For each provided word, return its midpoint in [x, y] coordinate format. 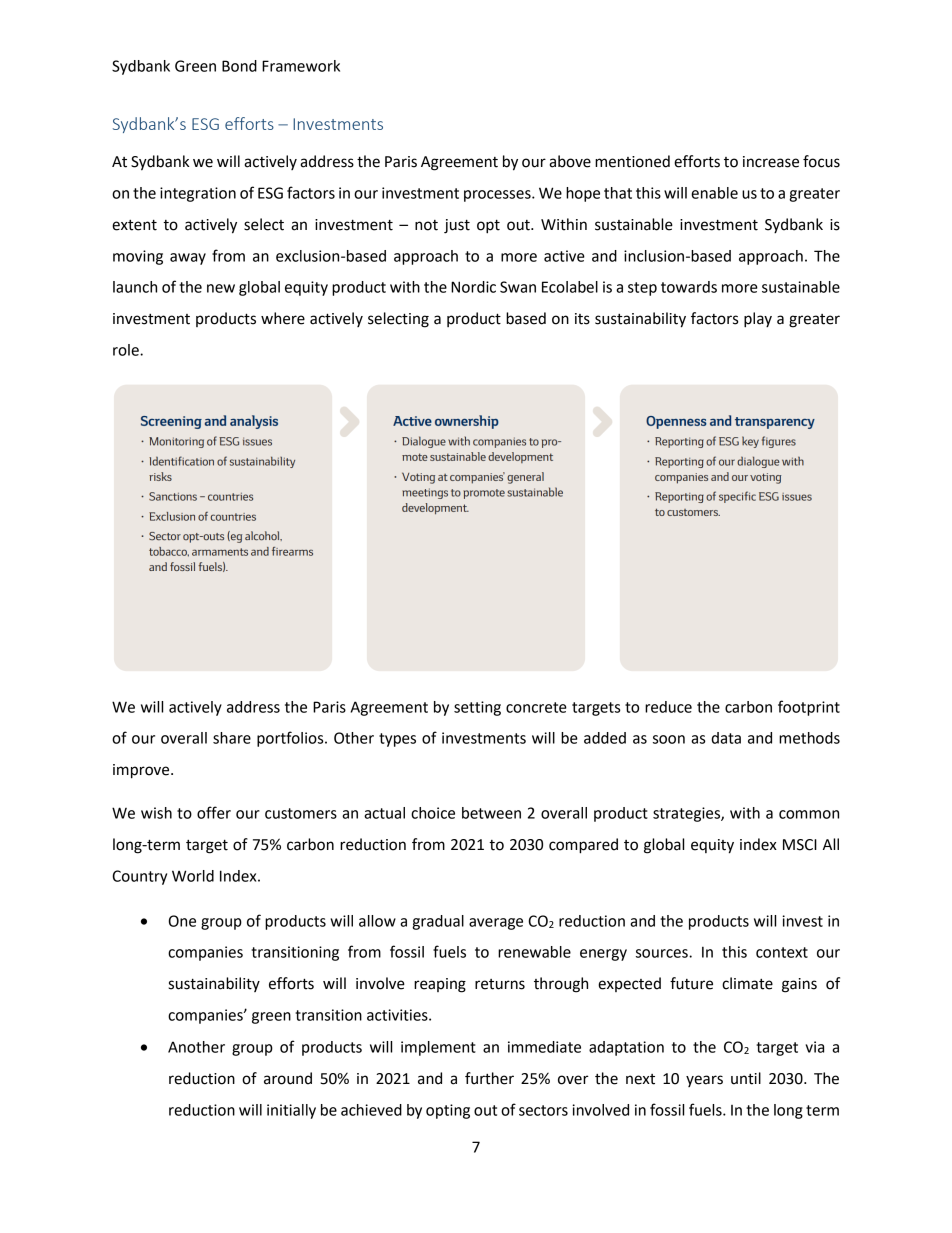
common [809, 814]
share [232, 738]
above [570, 161]
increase [771, 162]
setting [477, 708]
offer [214, 812]
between [491, 813]
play [758, 320]
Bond [239, 66]
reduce [668, 707]
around [288, 1078]
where [283, 318]
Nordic [473, 287]
